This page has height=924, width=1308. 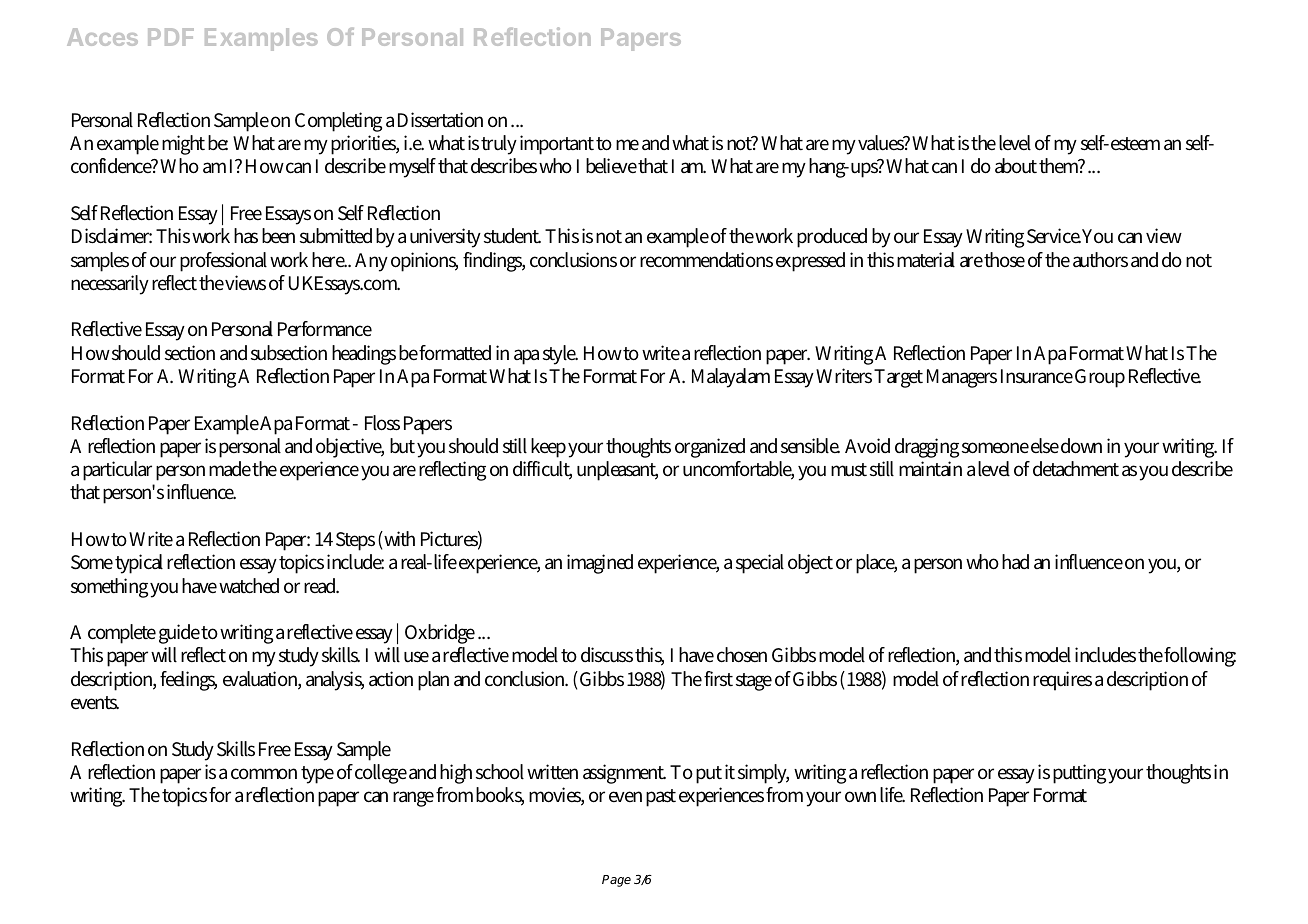 I want to click on common, so click(x=264, y=774).
